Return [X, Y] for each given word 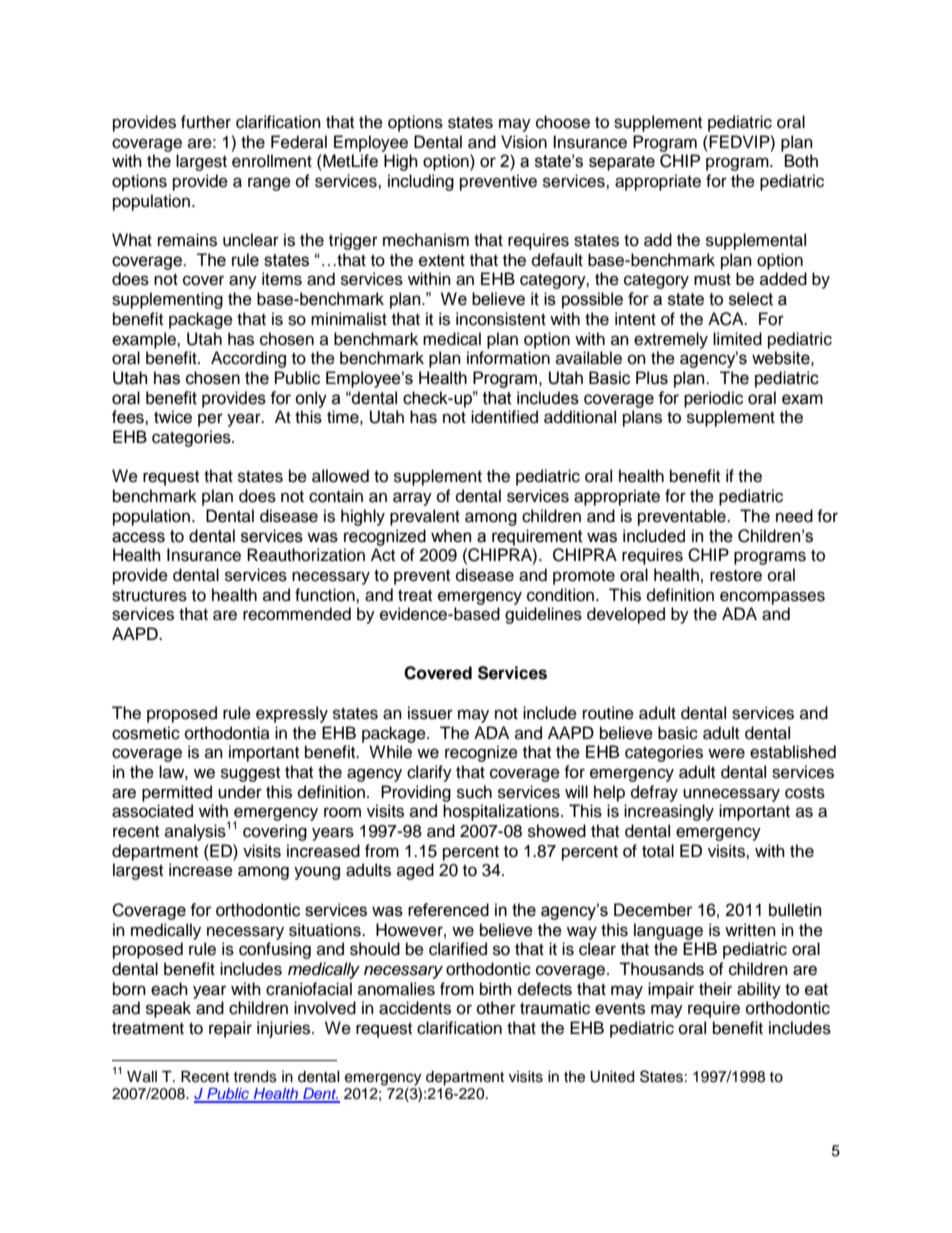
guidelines [543, 615]
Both [801, 161]
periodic [713, 399]
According [248, 359]
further [206, 122]
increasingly [669, 812]
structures [149, 596]
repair [230, 1029]
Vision [524, 142]
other [496, 1008]
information [508, 358]
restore [736, 576]
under [240, 792]
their [715, 989]
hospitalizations [502, 812]
